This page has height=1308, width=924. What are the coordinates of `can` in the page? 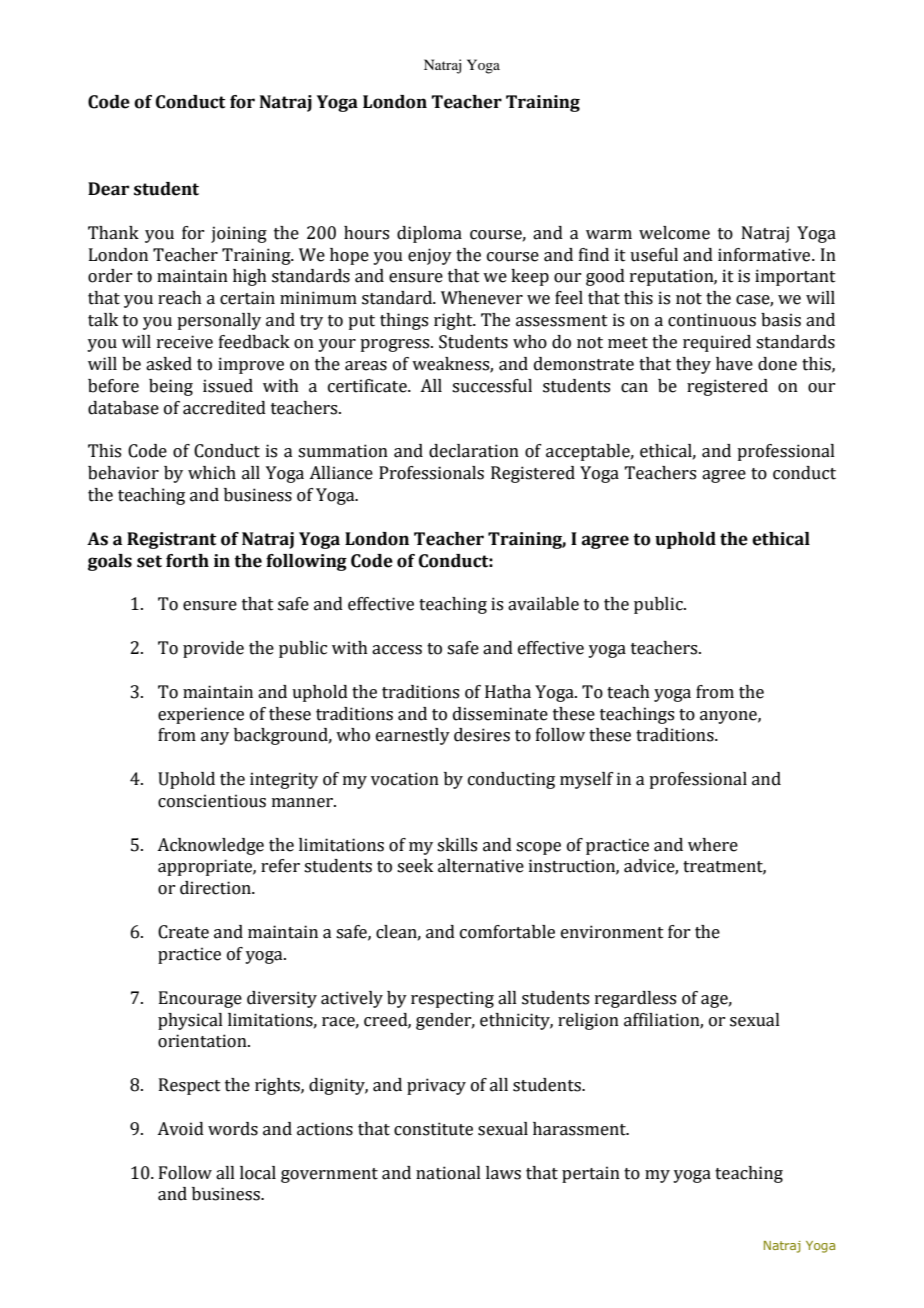 It's located at (634, 388).
